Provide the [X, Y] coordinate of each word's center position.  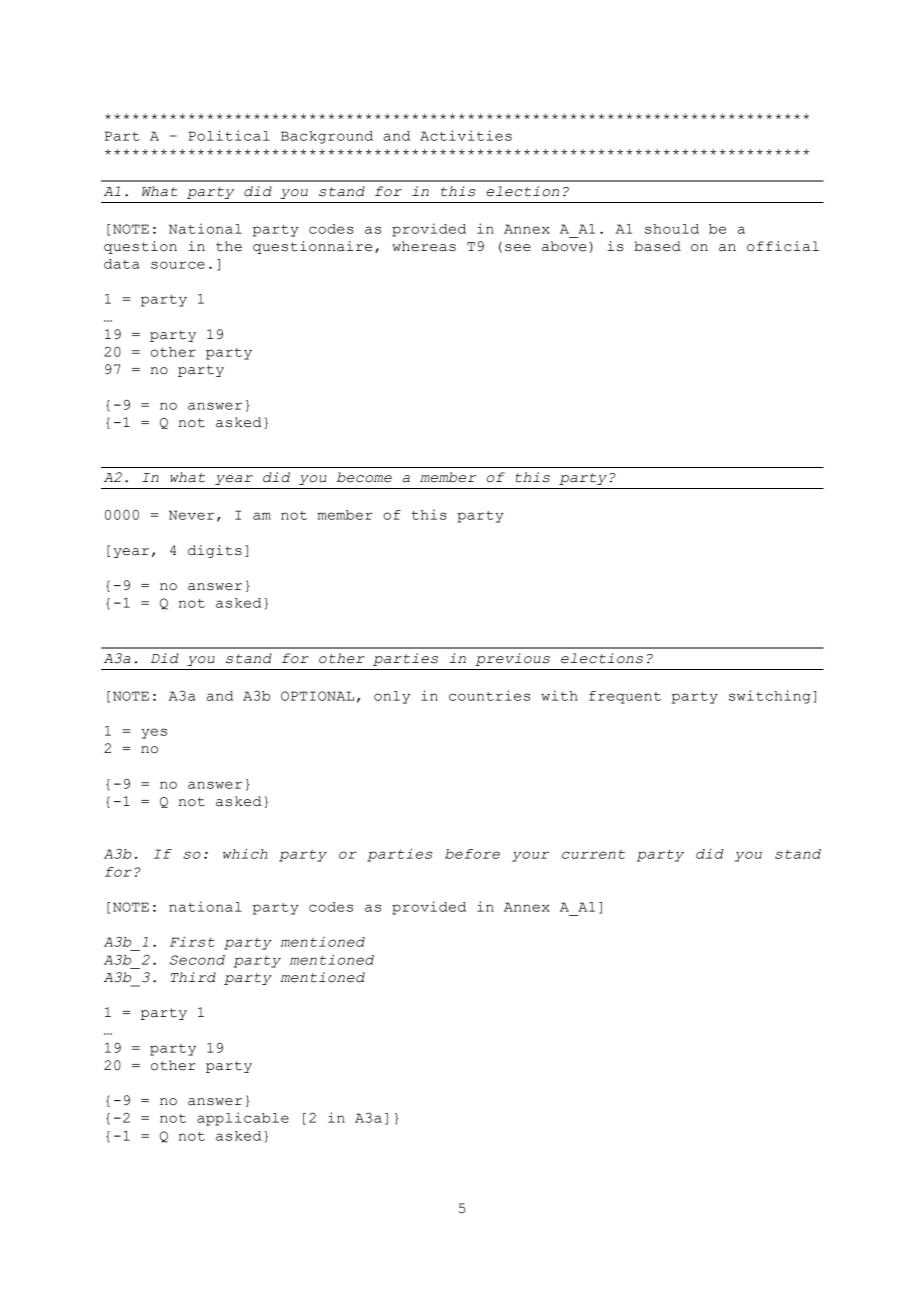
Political [229, 135]
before [472, 854]
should [672, 229]
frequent [625, 697]
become [364, 477]
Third [193, 977]
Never [191, 515]
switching [770, 697]
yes [154, 733]
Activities [466, 135]
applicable [243, 1119]
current [593, 854]
